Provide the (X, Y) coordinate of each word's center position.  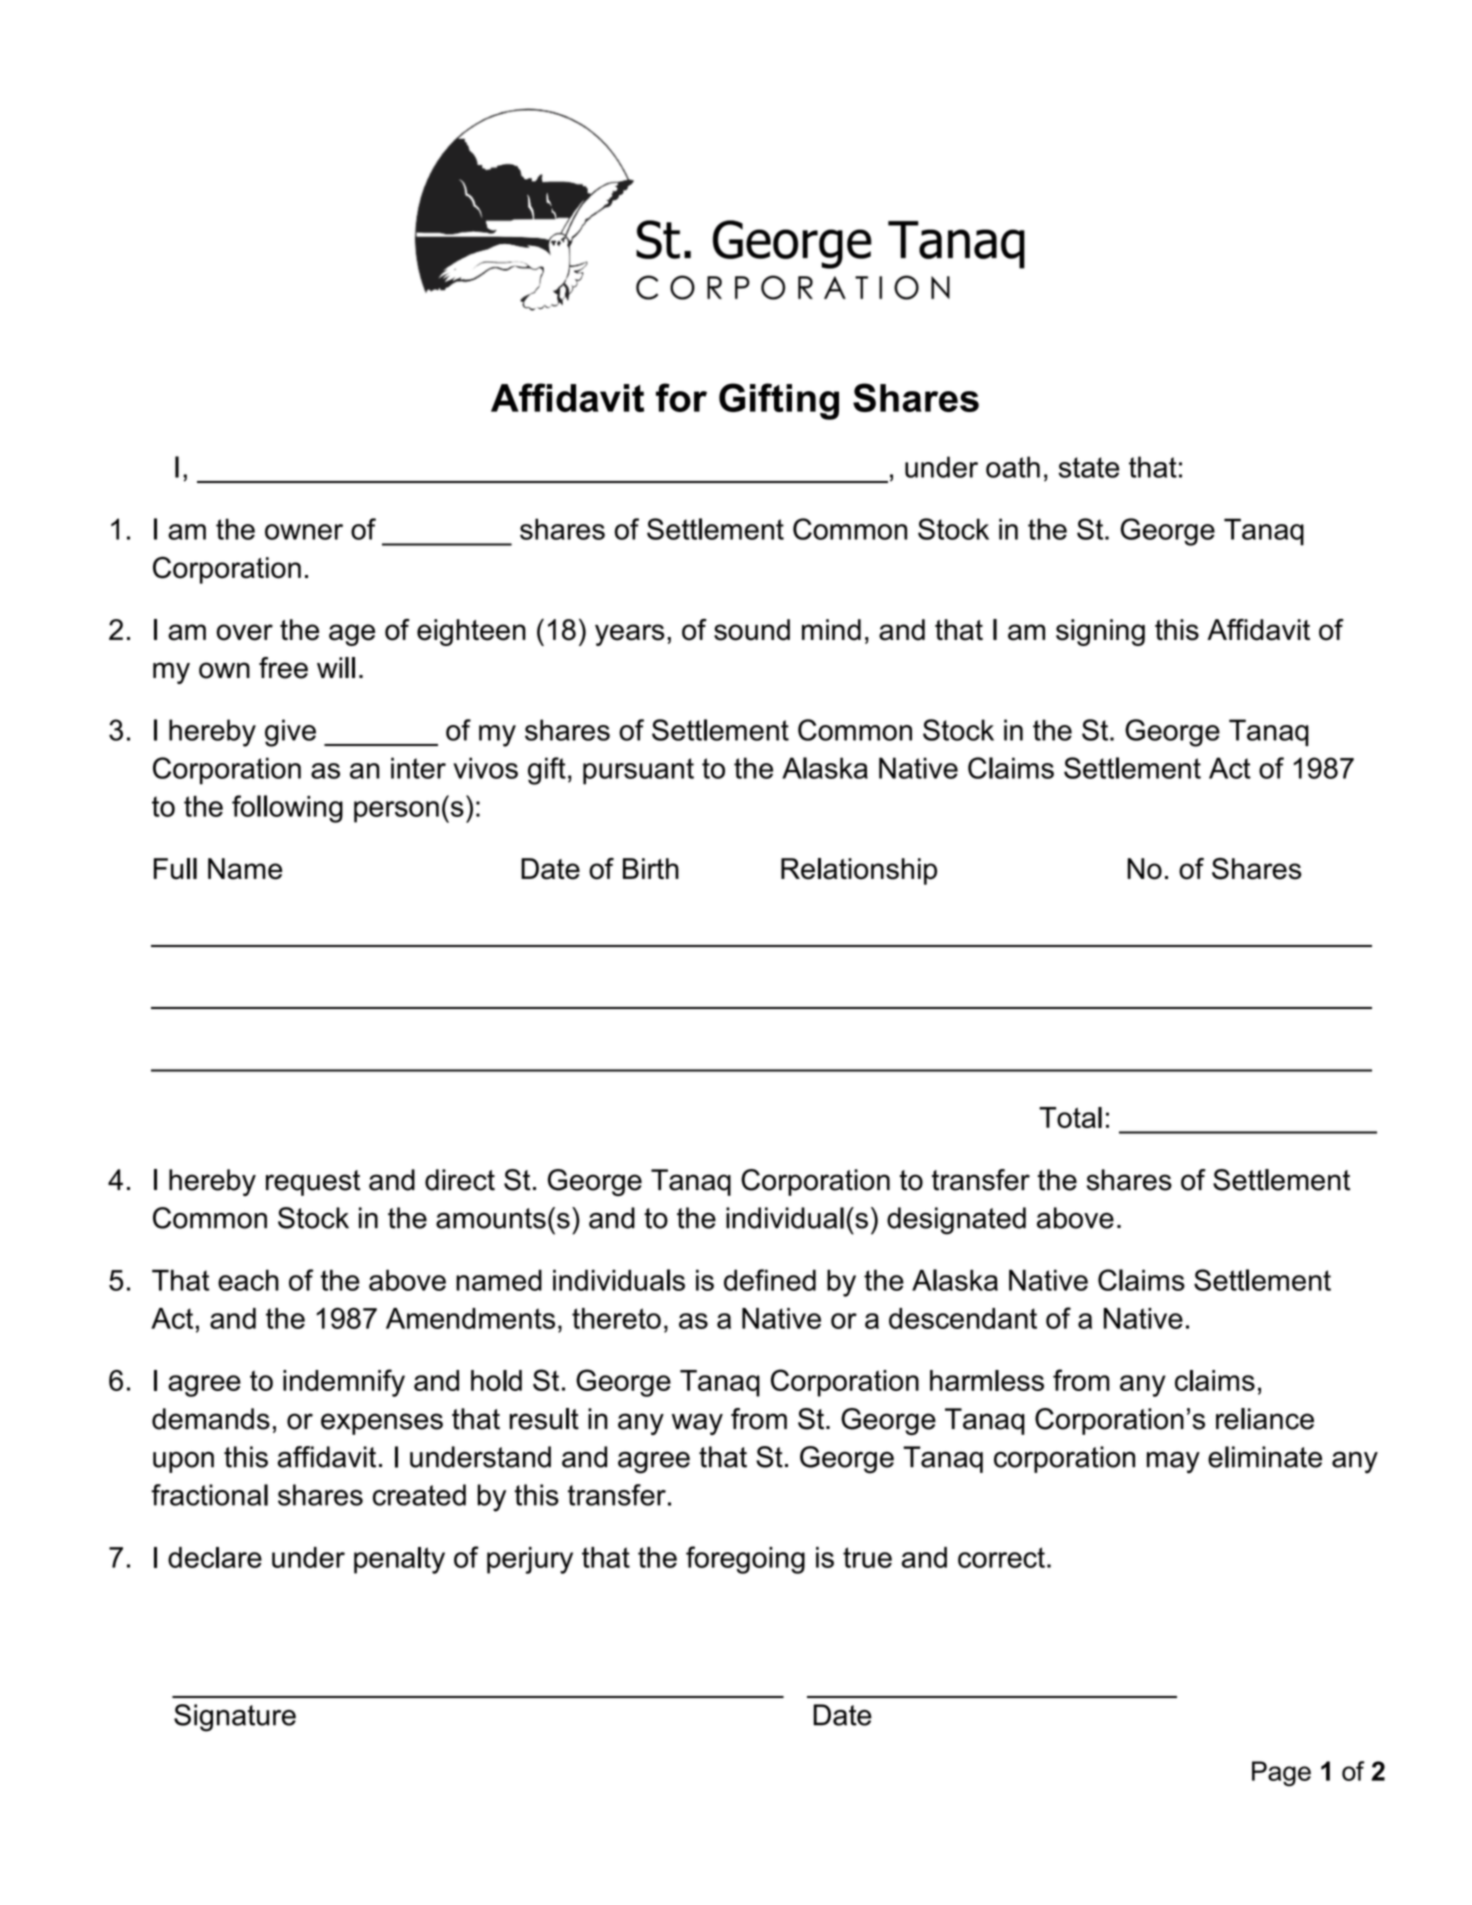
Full (175, 869)
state (1089, 467)
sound (752, 630)
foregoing (745, 1560)
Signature (235, 1718)
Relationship (859, 871)
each (248, 1280)
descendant (963, 1318)
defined (770, 1280)
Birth (651, 868)
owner (304, 532)
